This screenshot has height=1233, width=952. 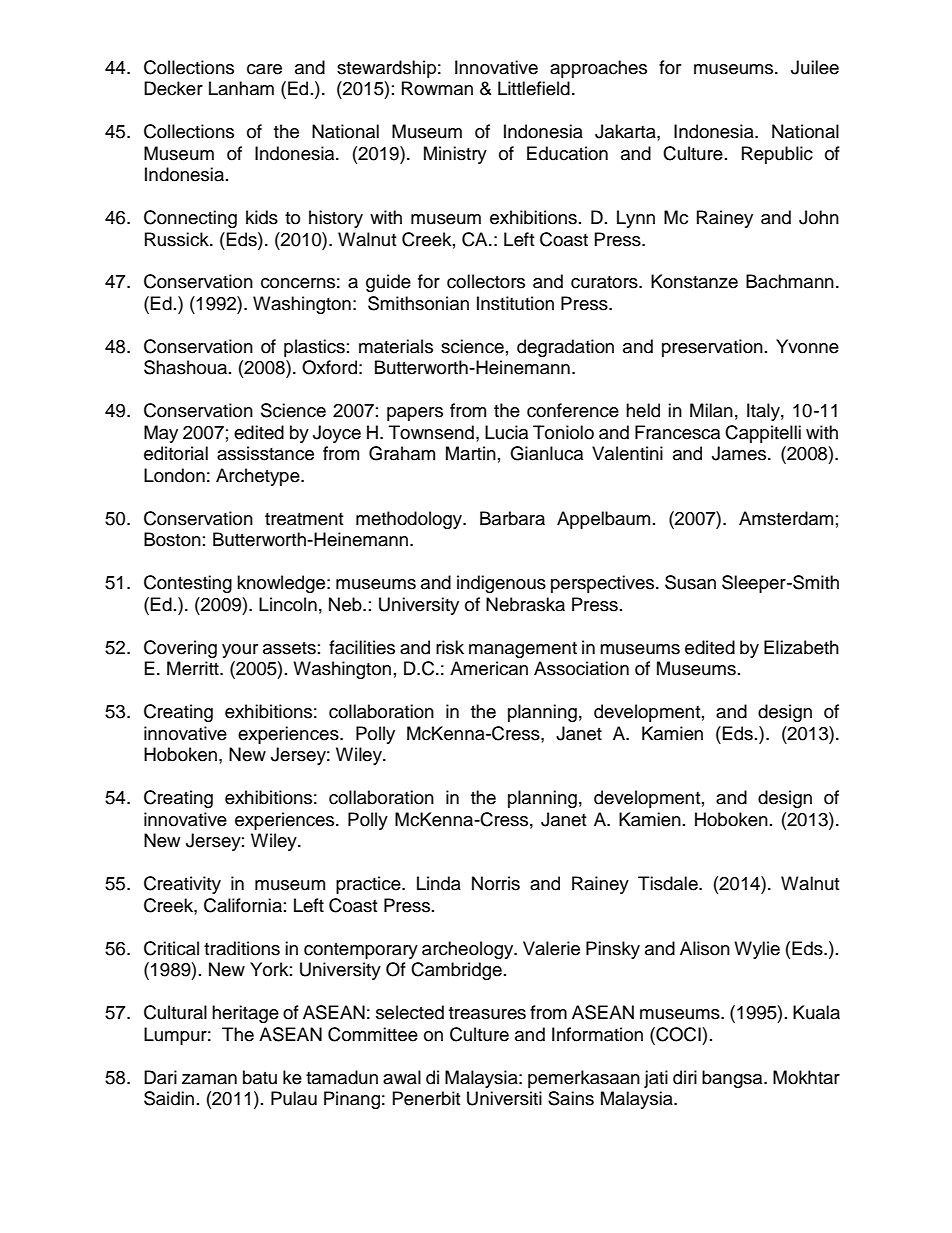 What do you see at coordinates (777, 155) in the screenshot?
I see `Republic` at bounding box center [777, 155].
